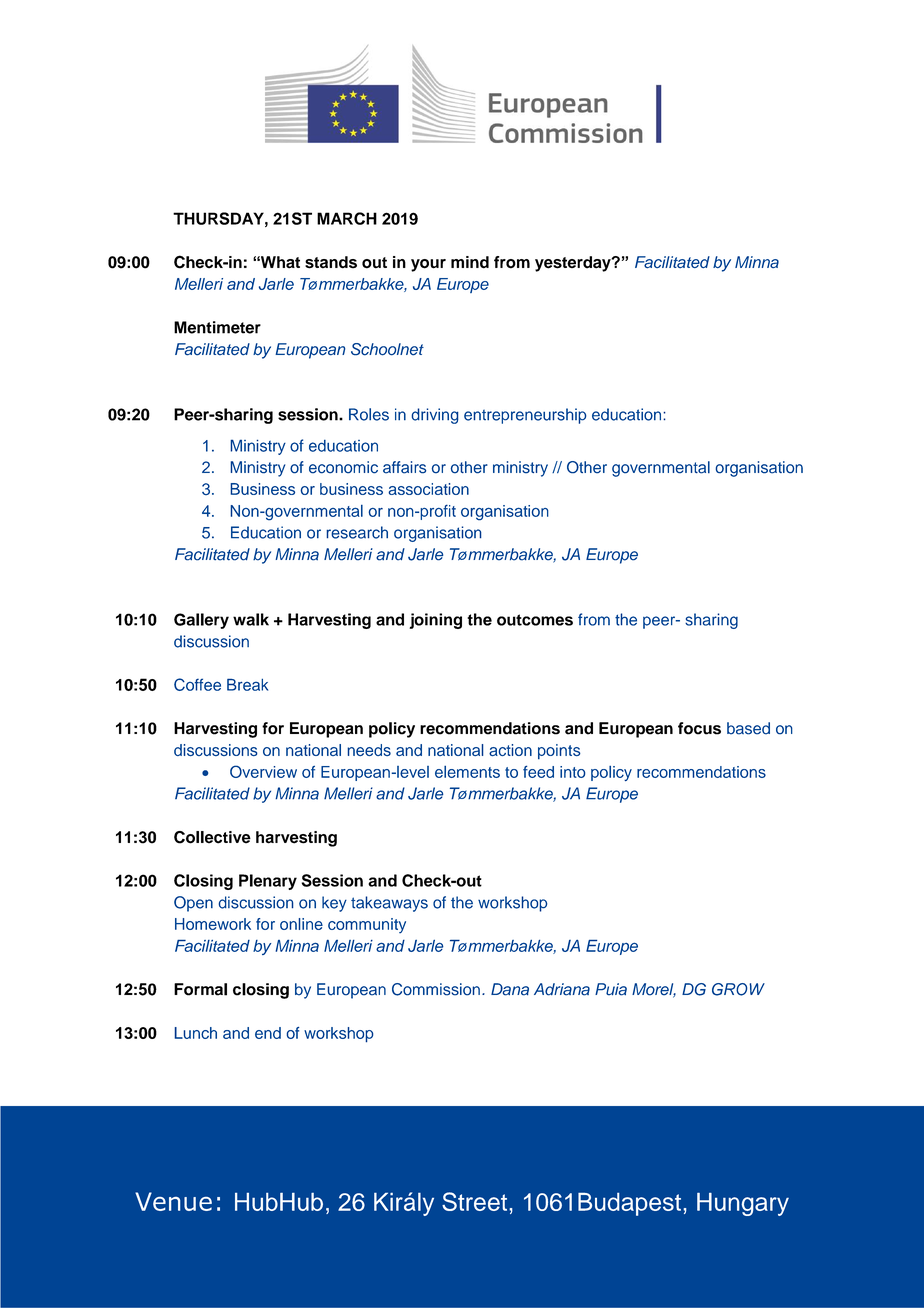  Describe the element at coordinates (476, 1201) in the image. I see `Street` at that location.
